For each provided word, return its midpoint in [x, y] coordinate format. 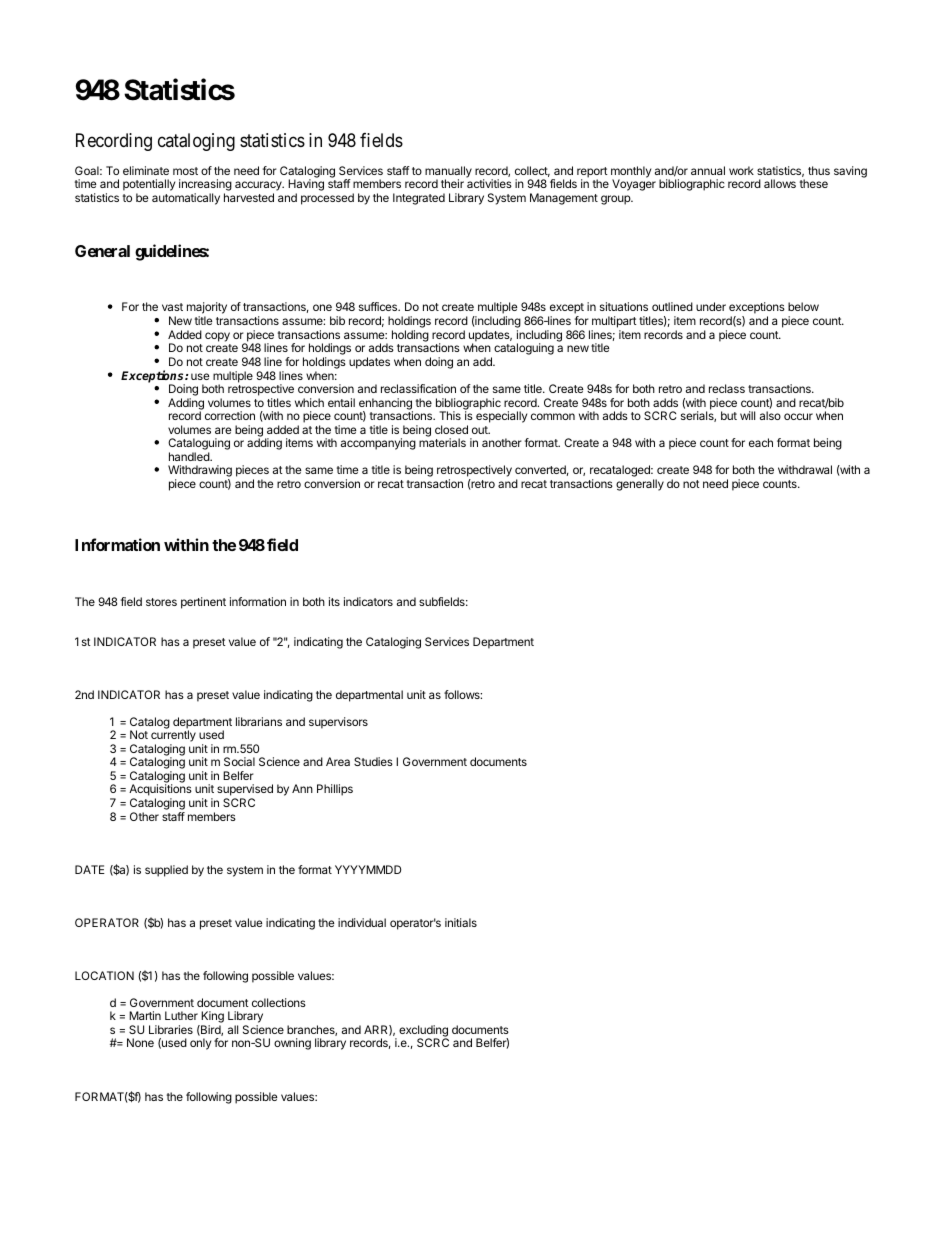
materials [442, 442]
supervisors [338, 723]
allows [780, 183]
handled [190, 456]
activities [489, 183]
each [761, 442]
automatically [186, 199]
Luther [181, 1015]
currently [173, 737]
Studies [373, 761]
